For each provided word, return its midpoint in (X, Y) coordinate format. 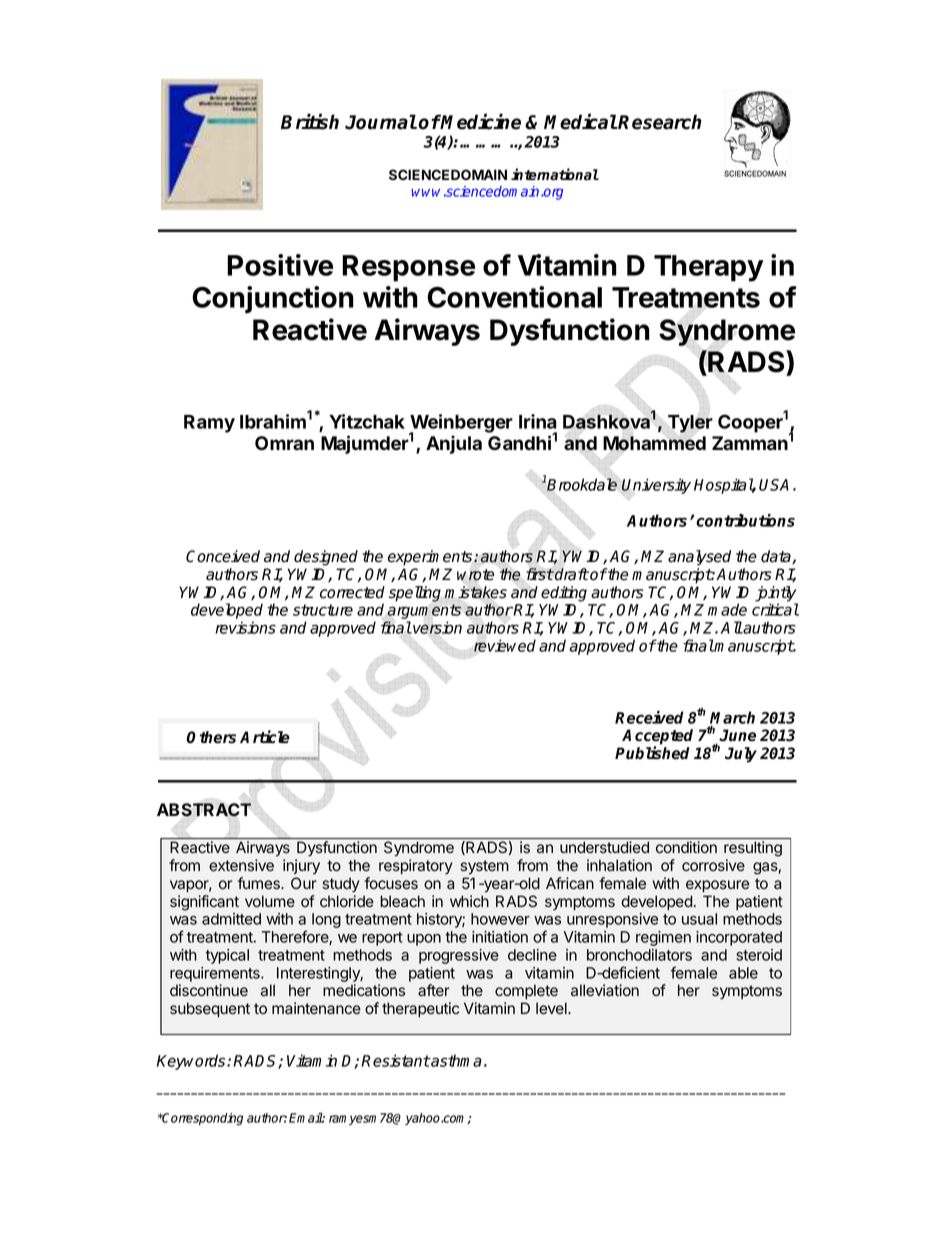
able (743, 973)
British (310, 121)
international (555, 174)
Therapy (709, 268)
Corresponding (202, 1119)
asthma (455, 1060)
